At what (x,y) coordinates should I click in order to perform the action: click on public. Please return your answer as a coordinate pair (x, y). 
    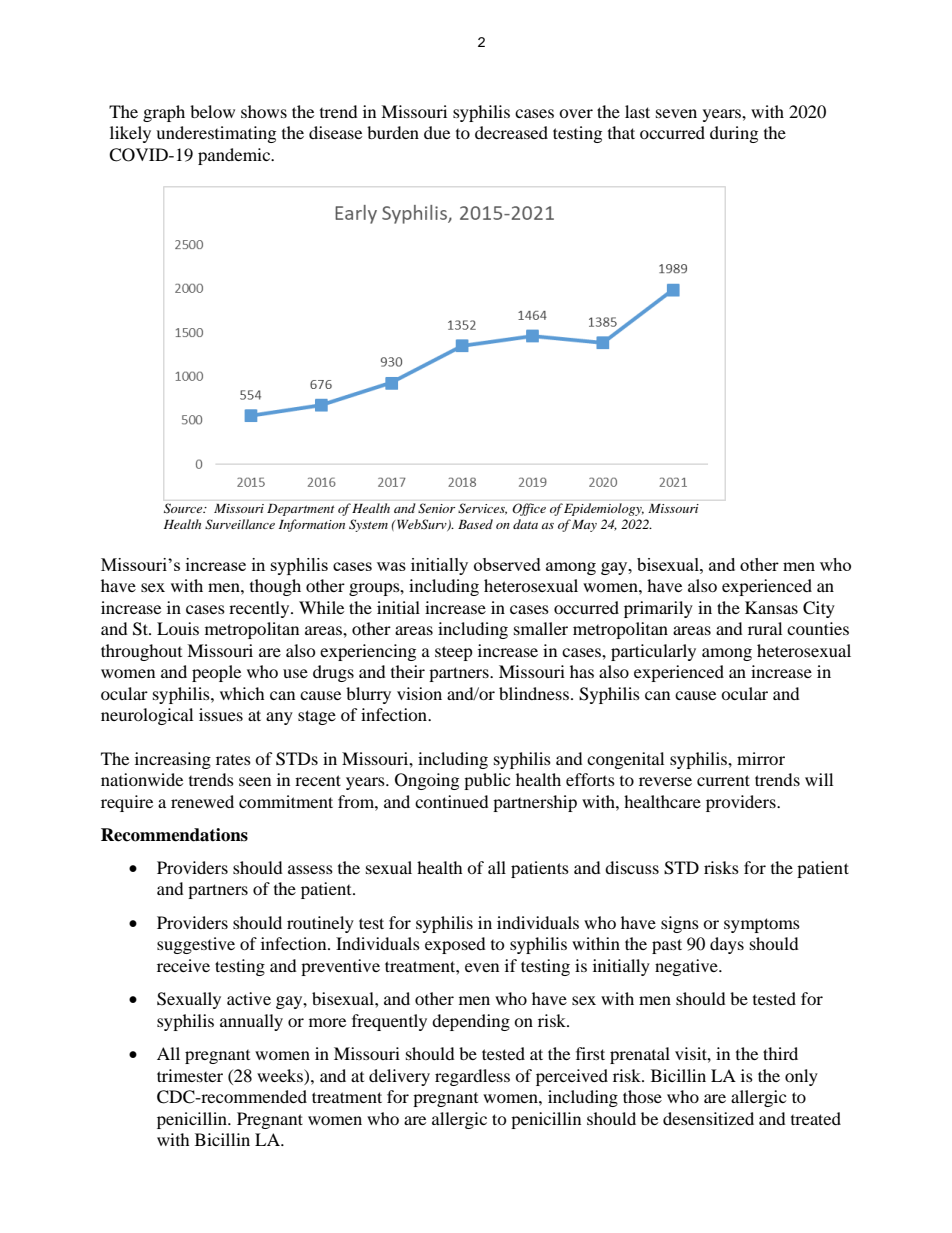
    Looking at the image, I should click on (487, 781).
